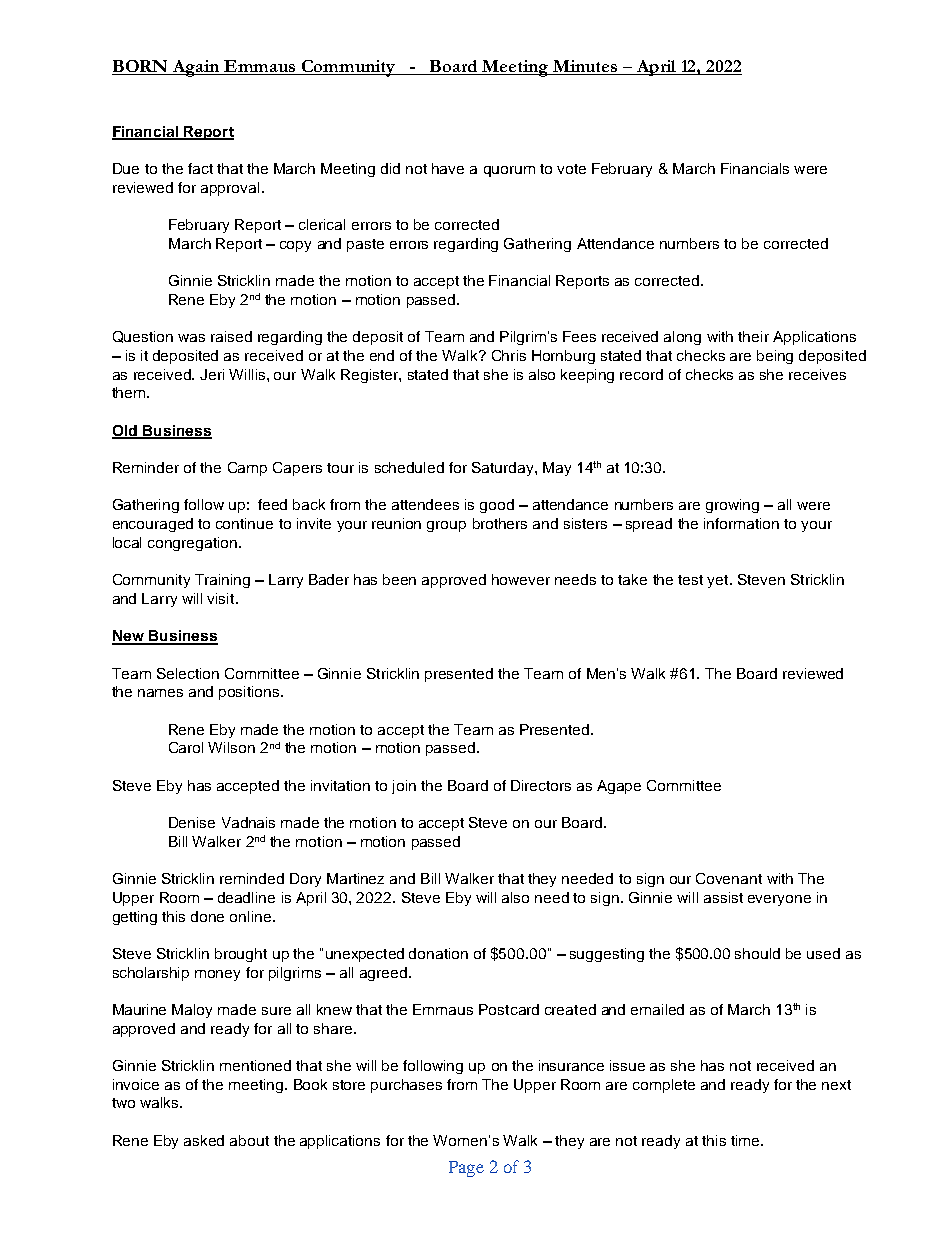 The width and height of the image is (952, 1233). Describe the element at coordinates (222, 598) in the image. I see `visit` at that location.
